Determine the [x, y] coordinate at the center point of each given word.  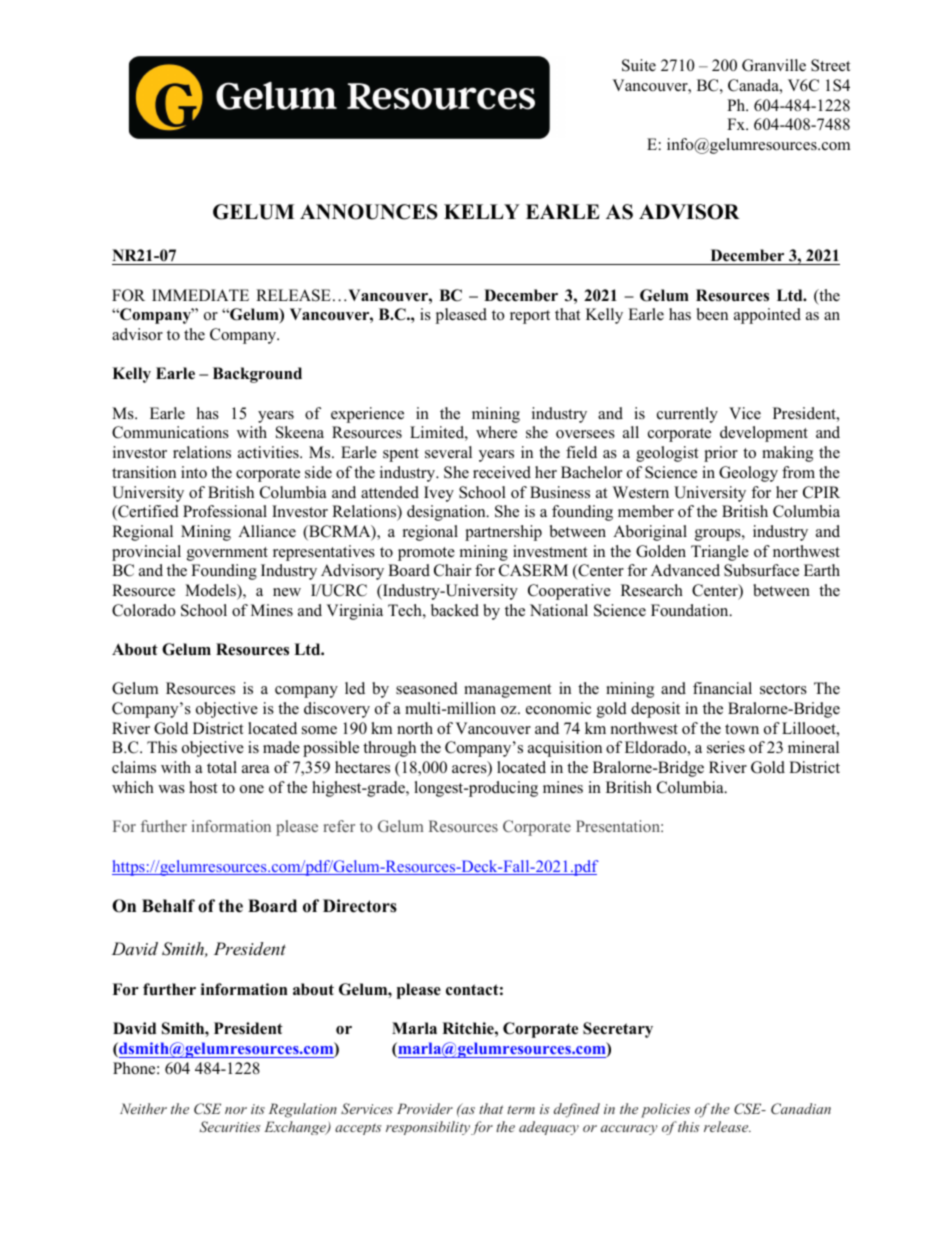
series [726, 747]
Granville [774, 65]
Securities [230, 1126]
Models [211, 590]
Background [257, 375]
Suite [639, 65]
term [521, 1109]
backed [455, 610]
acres [470, 770]
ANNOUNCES [369, 212]
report [530, 317]
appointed [767, 316]
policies [665, 1110]
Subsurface [761, 570]
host [203, 787]
